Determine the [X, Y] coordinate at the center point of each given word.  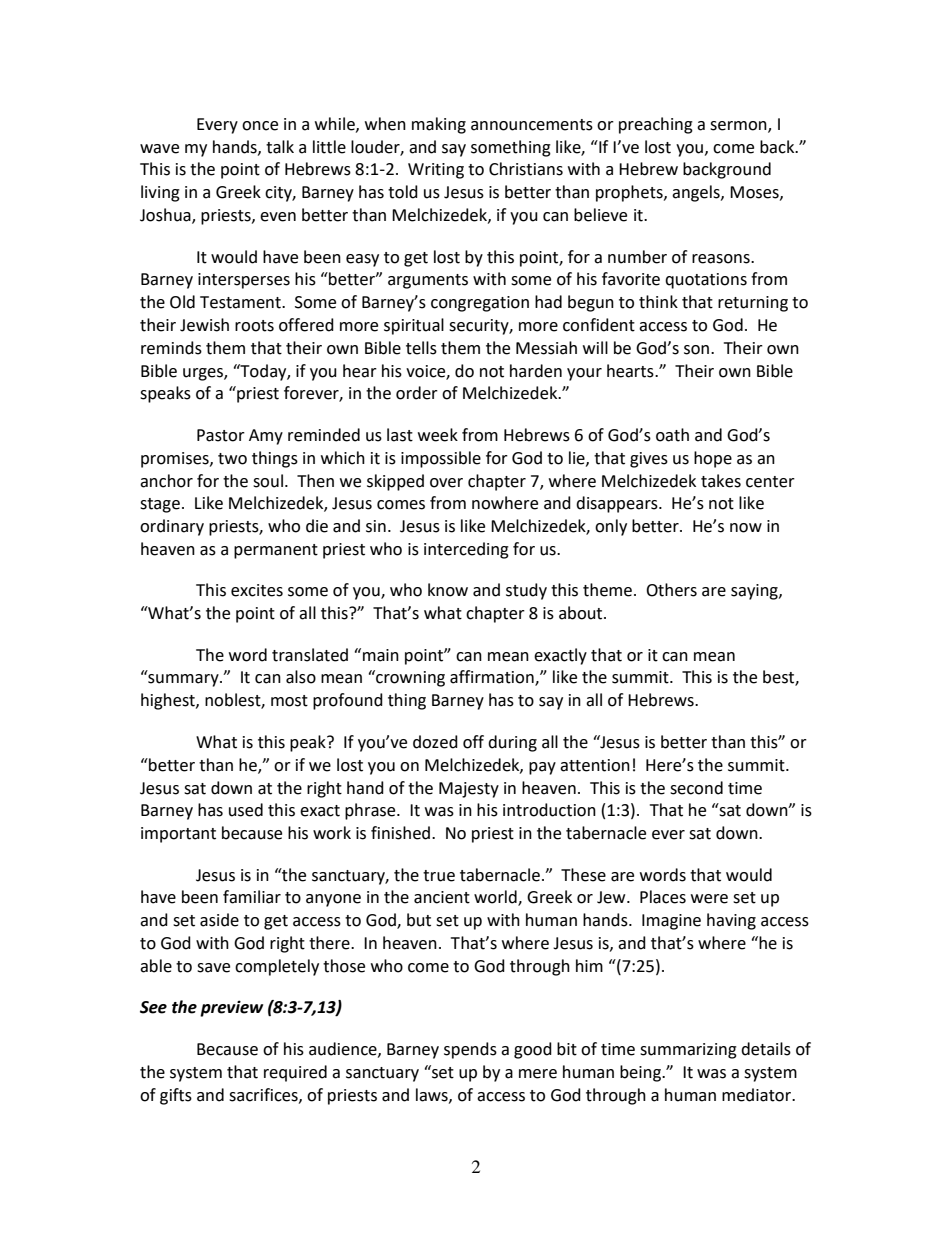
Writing [436, 171]
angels [697, 193]
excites [257, 590]
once [260, 126]
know [448, 590]
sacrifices [264, 1095]
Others [671, 590]
